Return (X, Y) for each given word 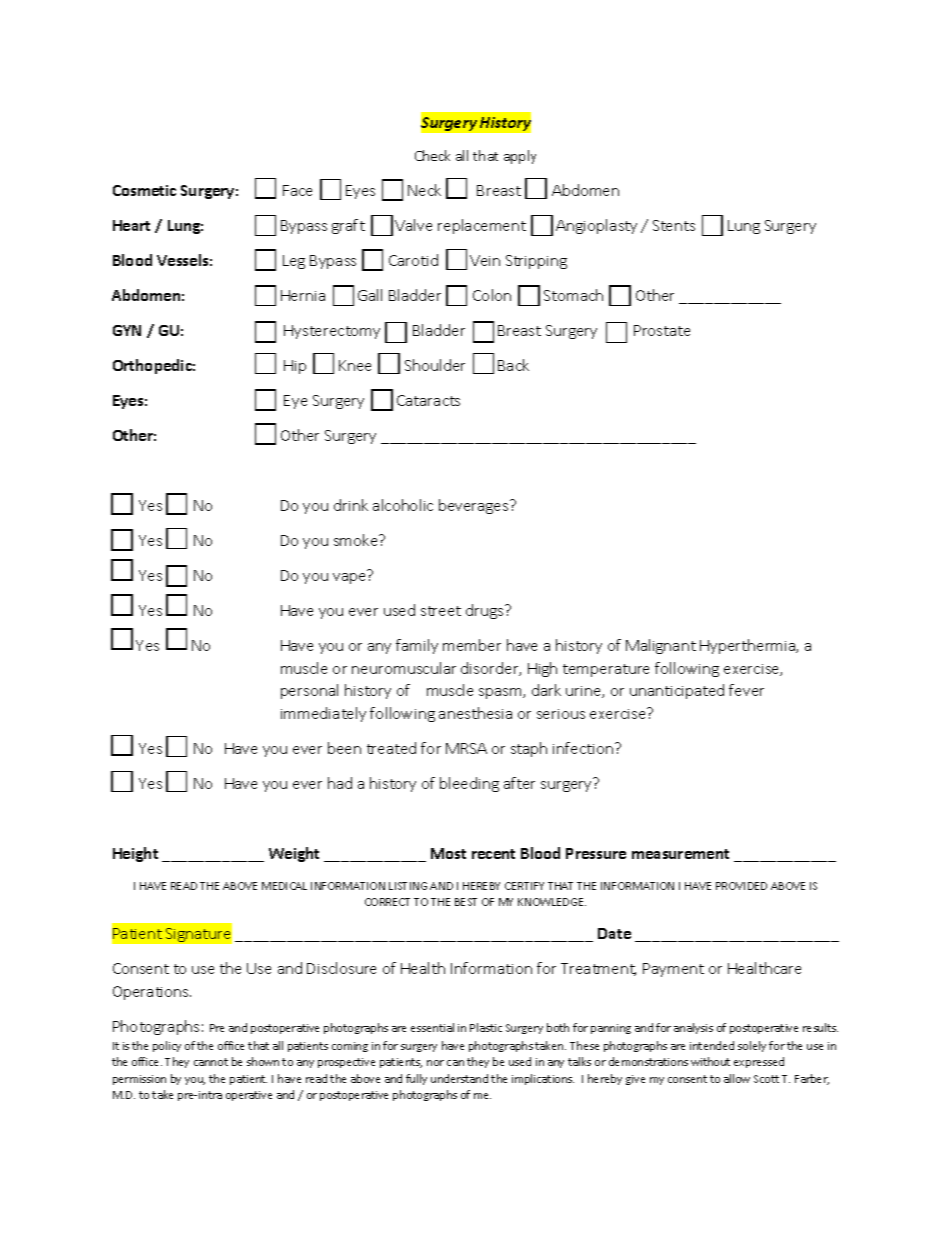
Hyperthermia (749, 646)
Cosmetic (144, 190)
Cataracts (428, 400)
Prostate (662, 330)
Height (135, 854)
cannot (211, 1062)
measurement (680, 854)
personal (309, 691)
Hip (295, 367)
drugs (486, 611)
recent (493, 854)
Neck (424, 190)
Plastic (486, 1027)
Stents (674, 225)
